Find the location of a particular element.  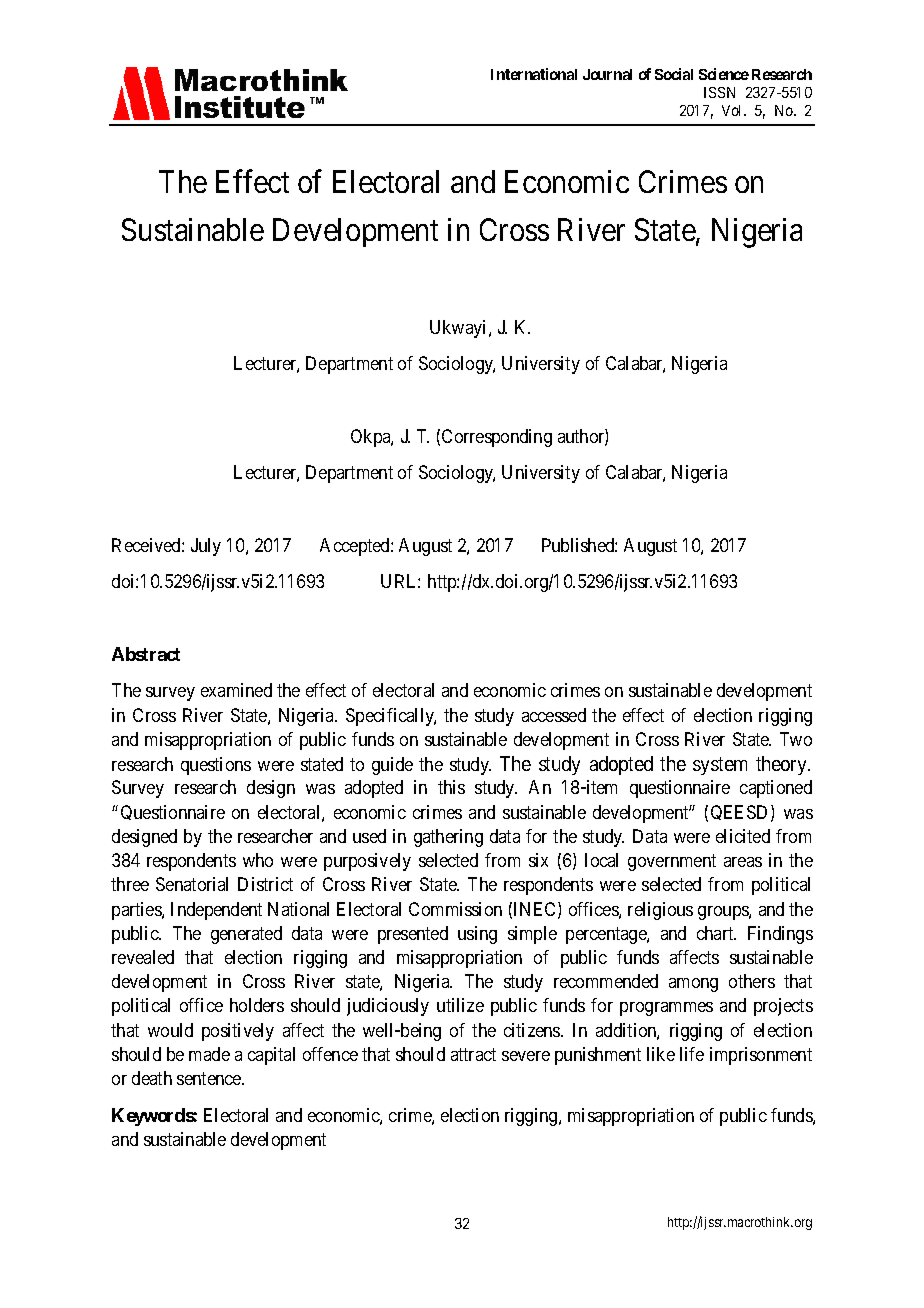

made is located at coordinates (209, 1054).
